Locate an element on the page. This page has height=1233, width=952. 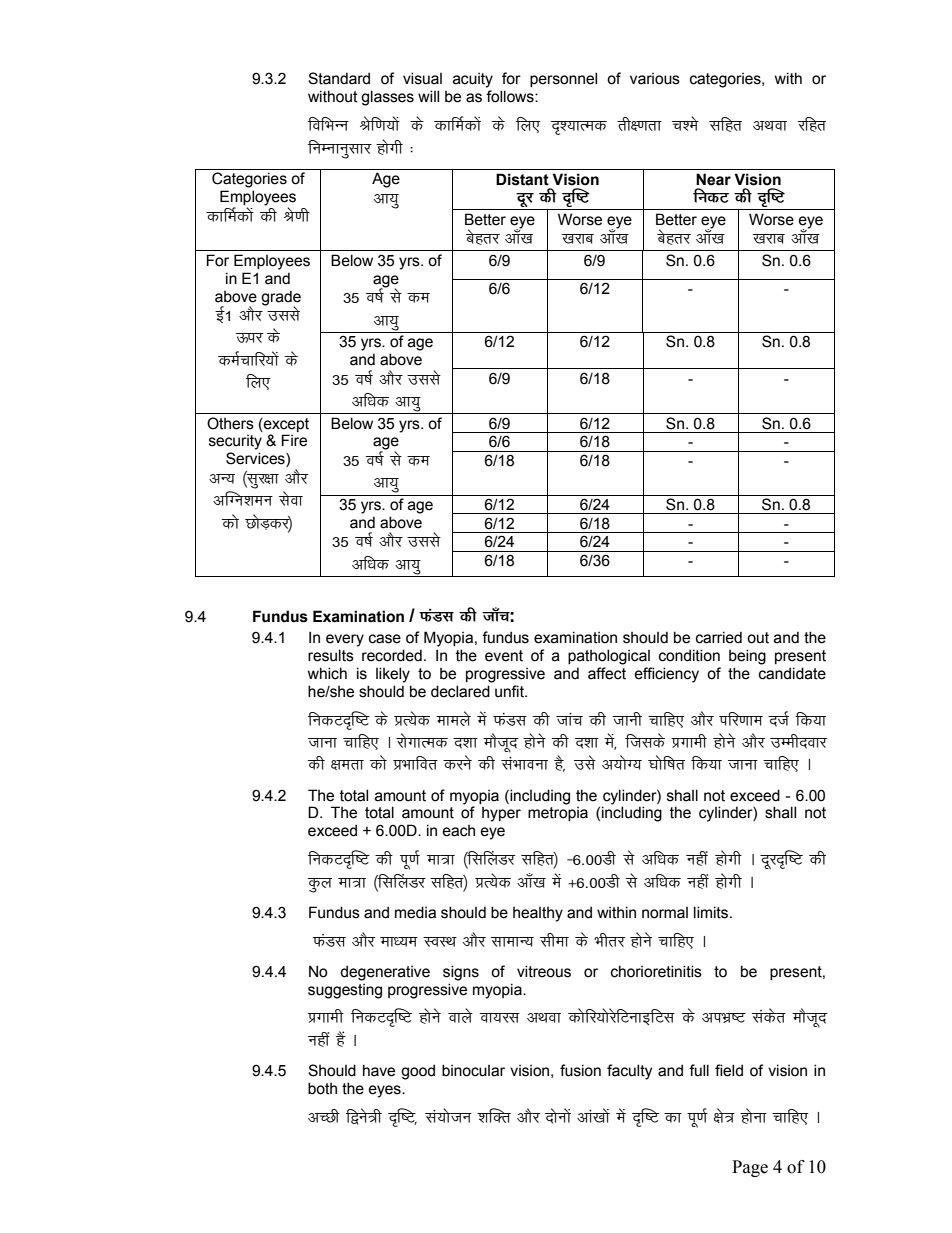
being is located at coordinates (747, 657).
